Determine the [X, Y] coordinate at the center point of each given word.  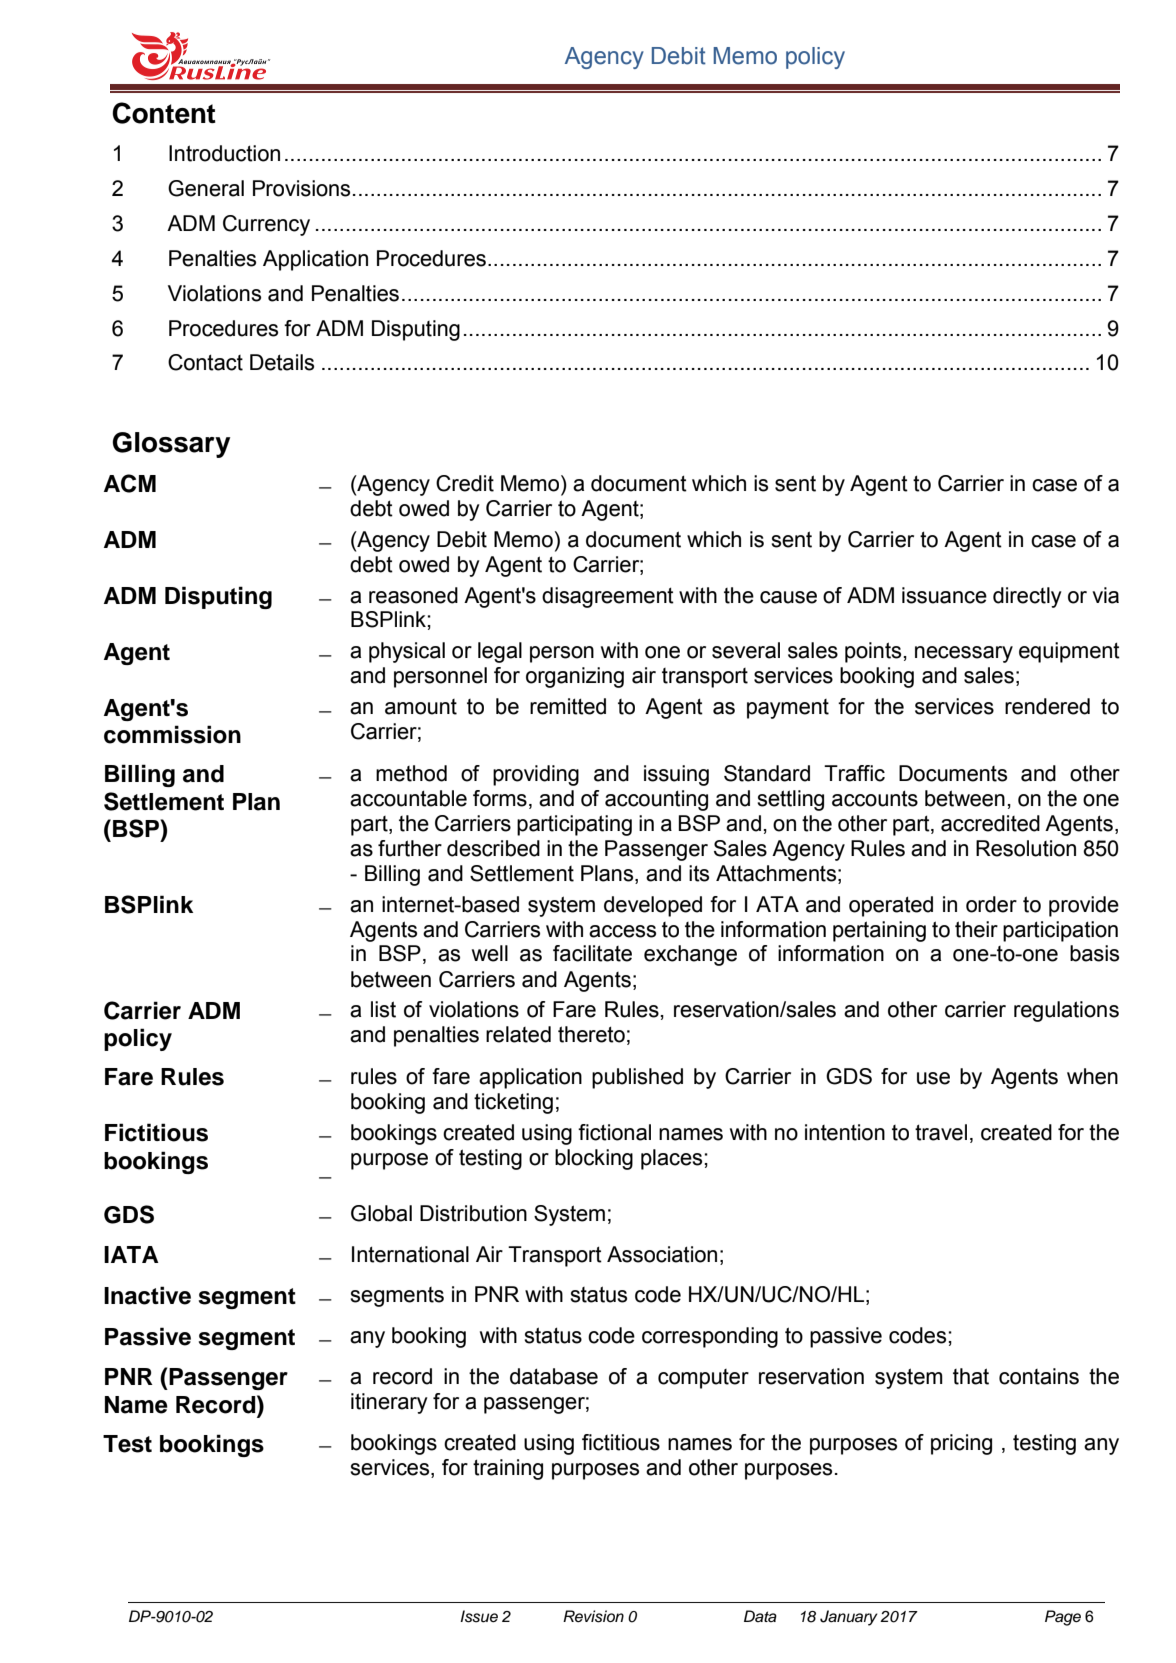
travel [941, 1132]
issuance [944, 595]
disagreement [608, 597]
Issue [479, 1616]
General [206, 188]
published [637, 1078]
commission [172, 734]
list [383, 1009]
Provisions [301, 188]
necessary [964, 654]
